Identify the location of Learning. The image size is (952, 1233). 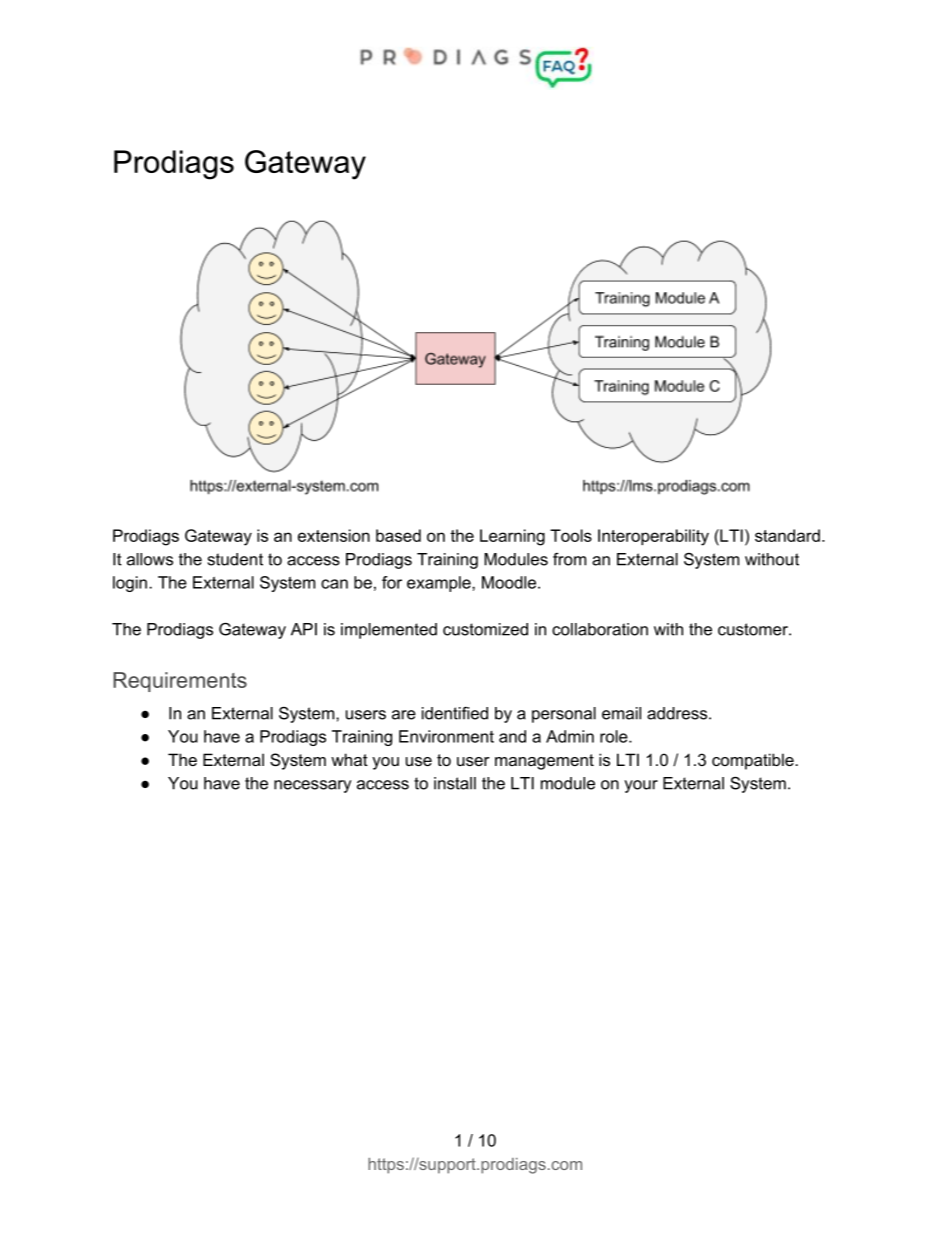
(512, 537).
